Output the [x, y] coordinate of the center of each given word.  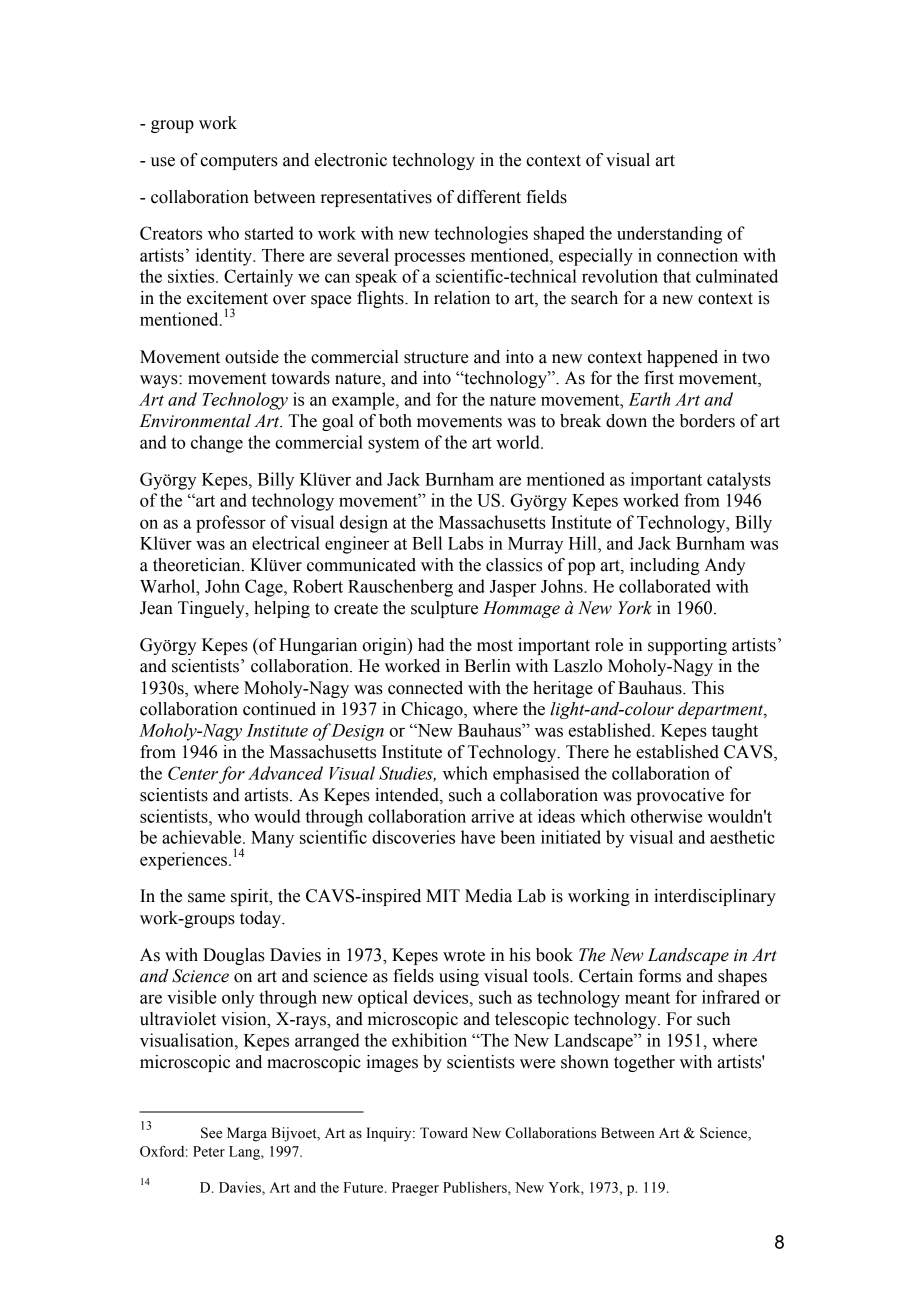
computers [239, 162]
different [489, 197]
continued [279, 709]
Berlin [488, 666]
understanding [669, 235]
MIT [443, 895]
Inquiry [390, 1134]
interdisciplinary [715, 897]
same [206, 898]
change [217, 444]
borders [707, 421]
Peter [209, 1151]
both [395, 421]
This [708, 688]
